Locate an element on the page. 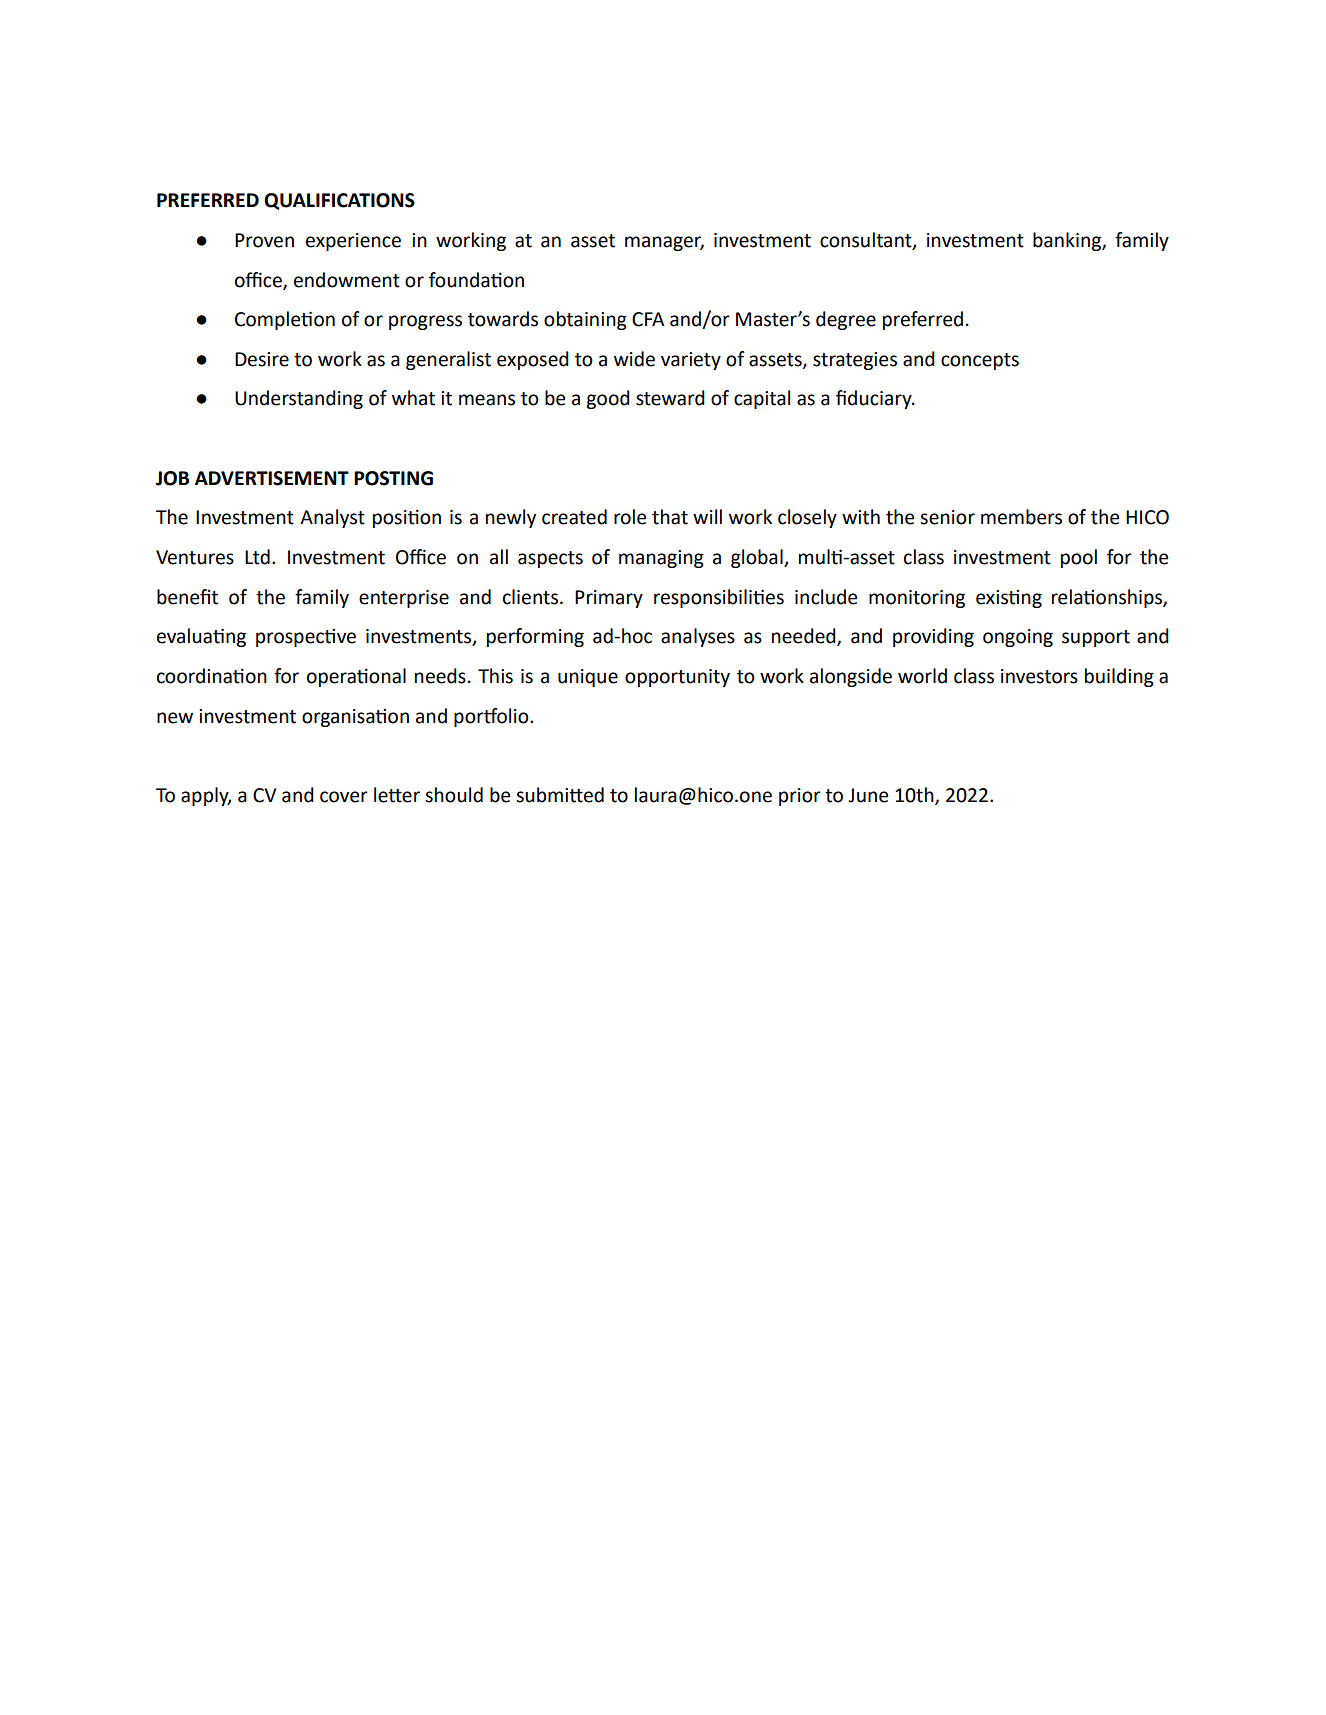 Image resolution: width=1326 pixels, height=1715 pixels. cover is located at coordinates (344, 797).
